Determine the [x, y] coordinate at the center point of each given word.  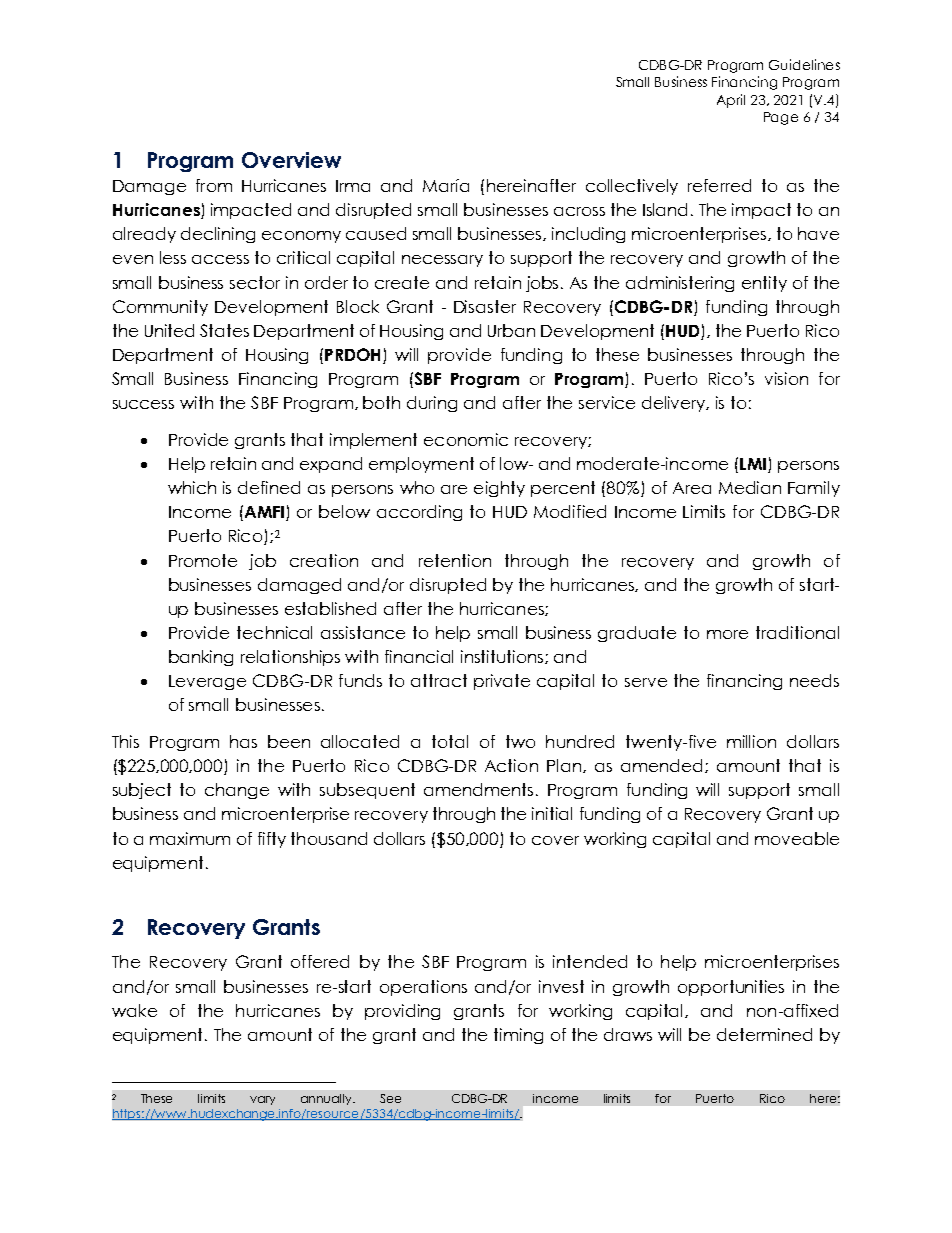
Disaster [485, 306]
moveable [797, 838]
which [192, 487]
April [731, 101]
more [727, 634]
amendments [480, 789]
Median [750, 487]
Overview [291, 160]
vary [262, 1100]
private [502, 682]
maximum [190, 838]
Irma [353, 186]
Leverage [207, 682]
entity [764, 284]
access [220, 259]
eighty [499, 489]
